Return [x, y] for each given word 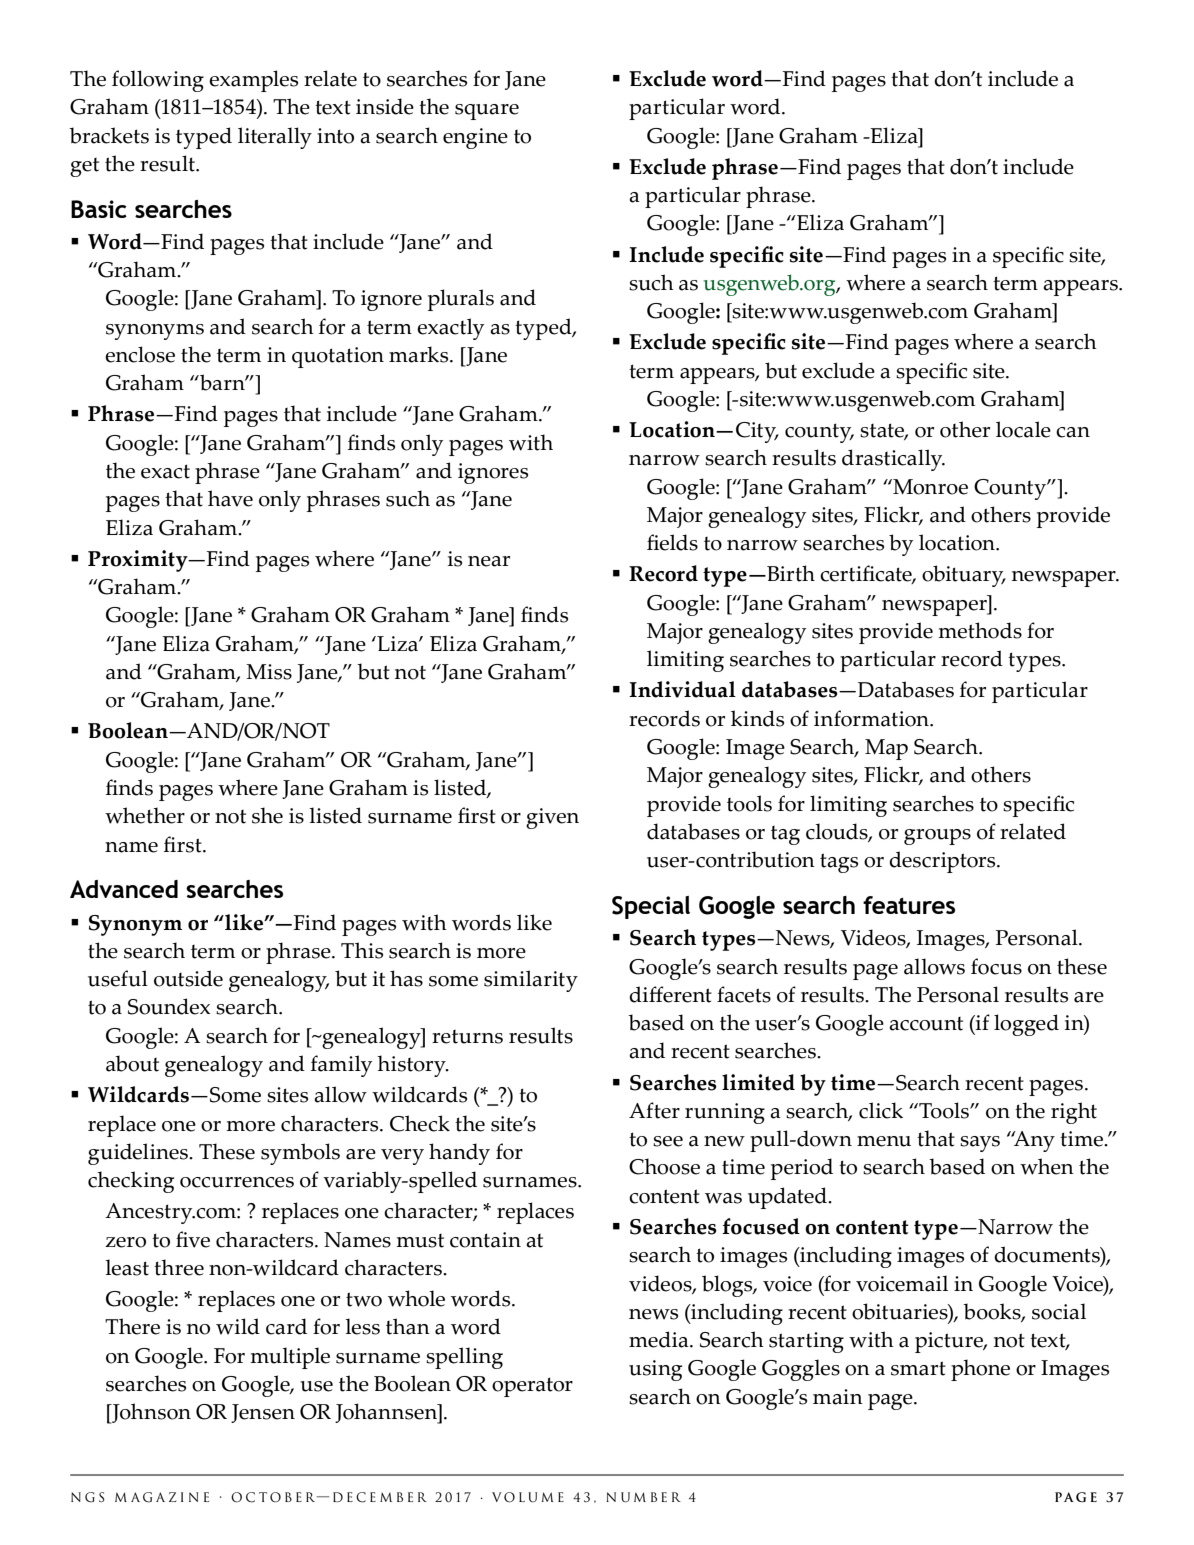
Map [886, 749]
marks [420, 354]
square [487, 112]
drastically [893, 460]
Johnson [150, 1413]
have [230, 498]
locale [1023, 429]
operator [532, 1387]
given [552, 818]
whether [145, 815]
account [926, 1024]
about [132, 1063]
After [654, 1110]
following [158, 81]
